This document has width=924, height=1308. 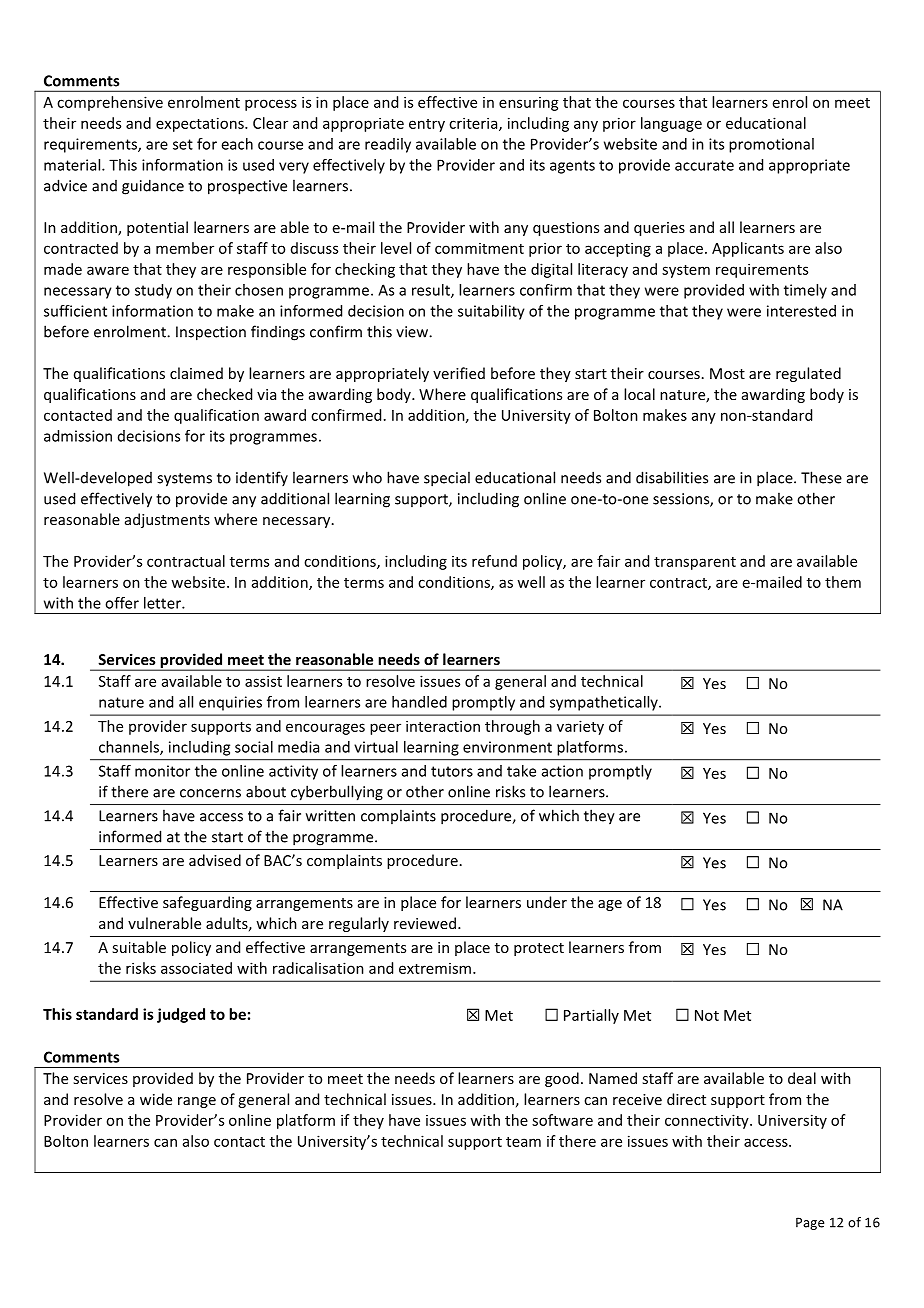 What do you see at coordinates (183, 144) in the document?
I see `set` at bounding box center [183, 144].
